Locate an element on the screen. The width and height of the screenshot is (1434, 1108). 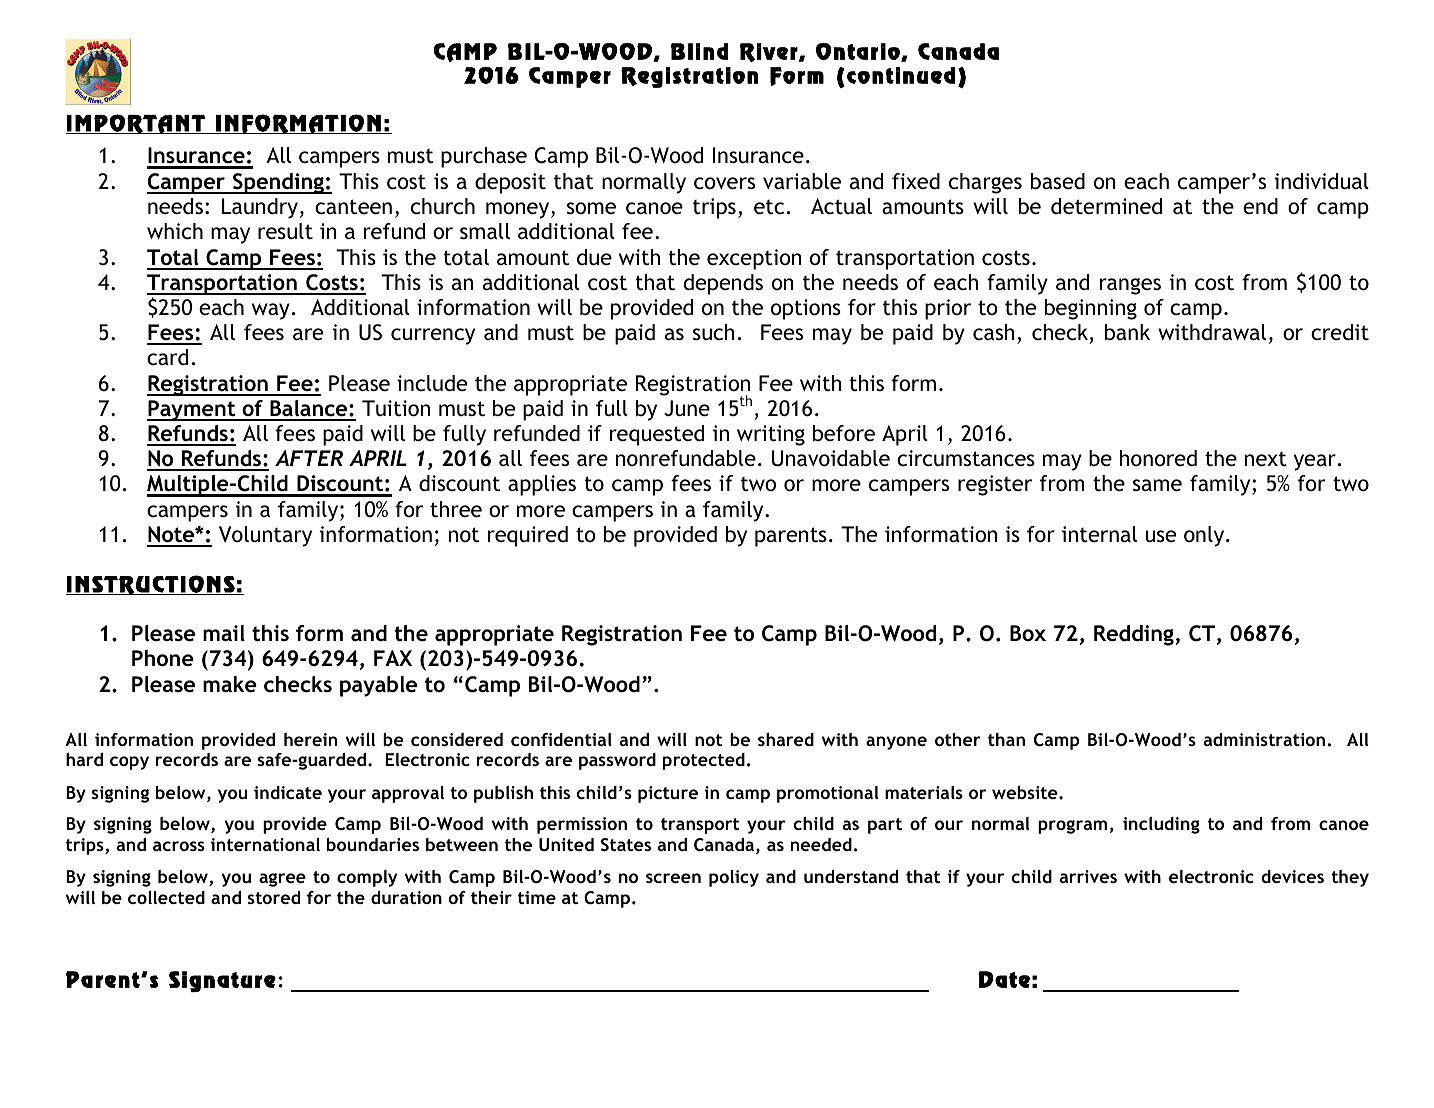
stored is located at coordinates (274, 897).
